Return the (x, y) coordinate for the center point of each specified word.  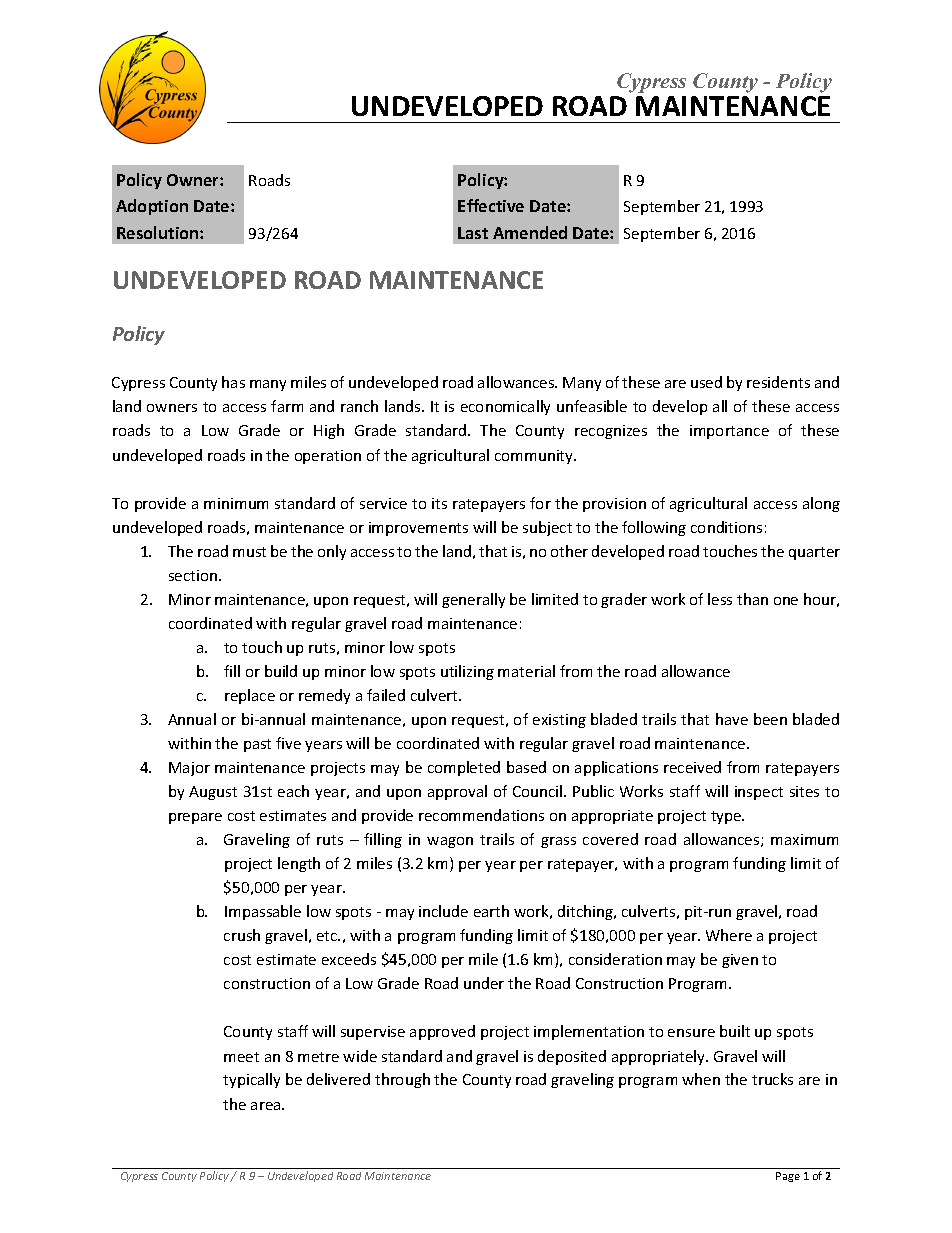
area (267, 1106)
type (727, 817)
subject (547, 528)
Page (788, 1177)
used (706, 382)
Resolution (159, 232)
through (402, 1080)
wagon (450, 842)
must (249, 552)
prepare (195, 818)
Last (473, 233)
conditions (726, 527)
